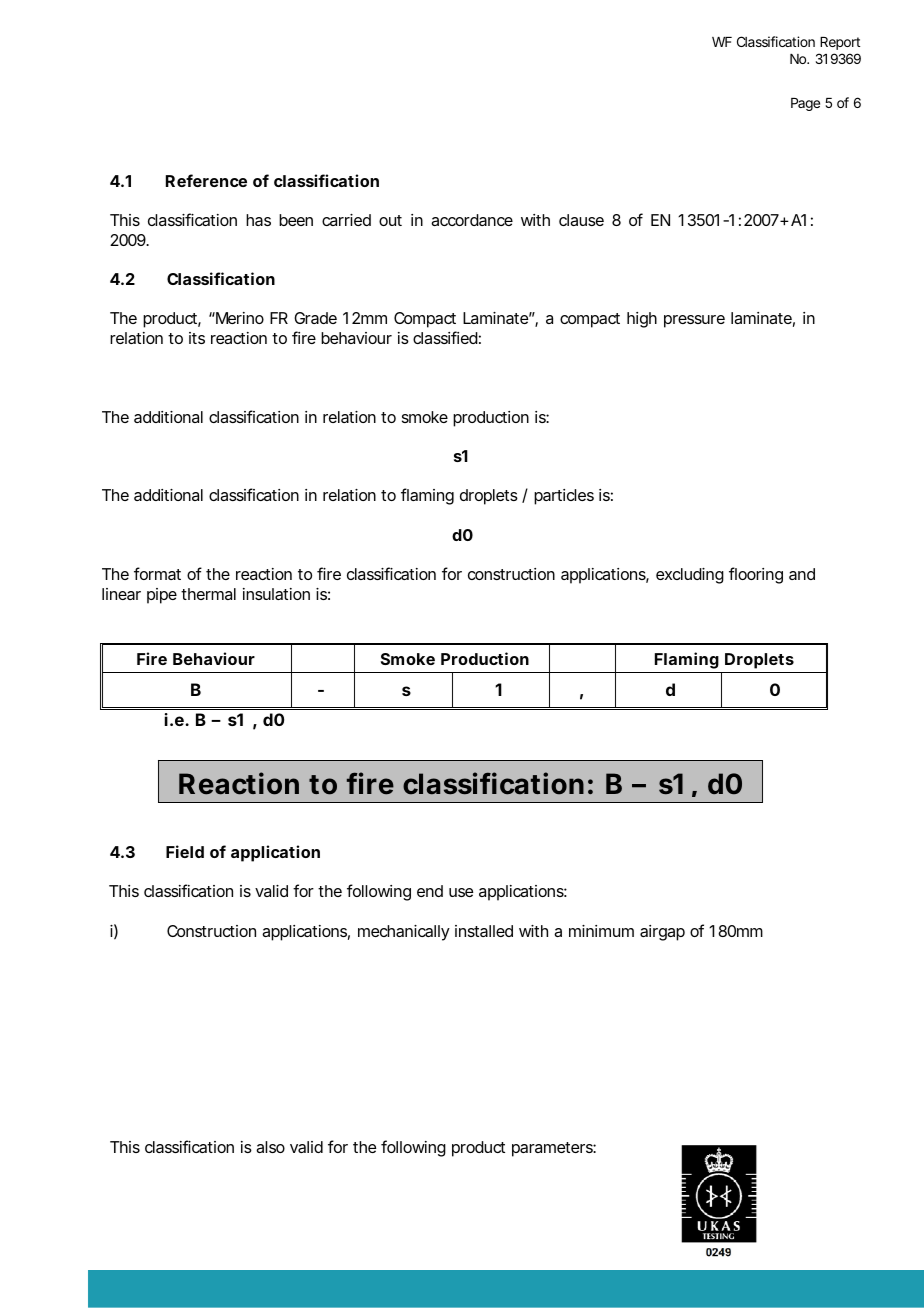  What do you see at coordinates (121, 594) in the document?
I see `linear` at bounding box center [121, 594].
